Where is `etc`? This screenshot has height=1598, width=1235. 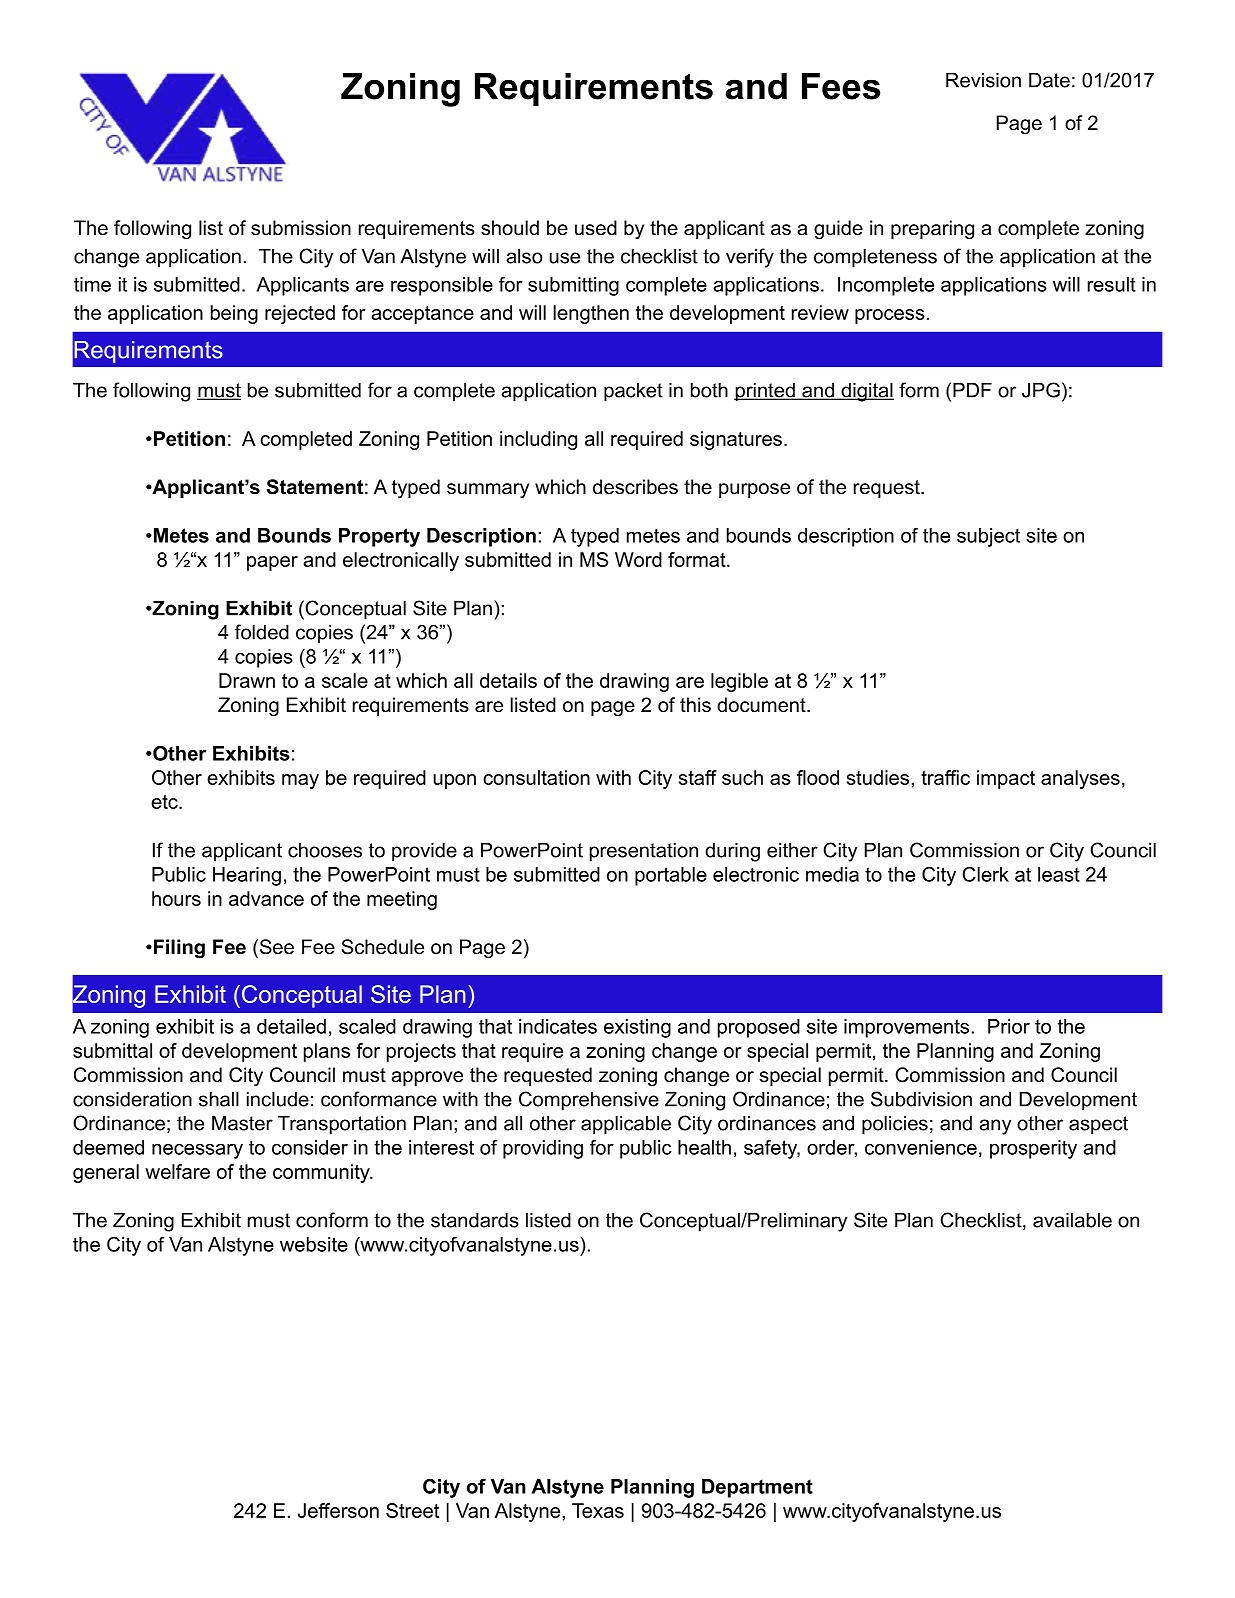
etc is located at coordinates (165, 802).
